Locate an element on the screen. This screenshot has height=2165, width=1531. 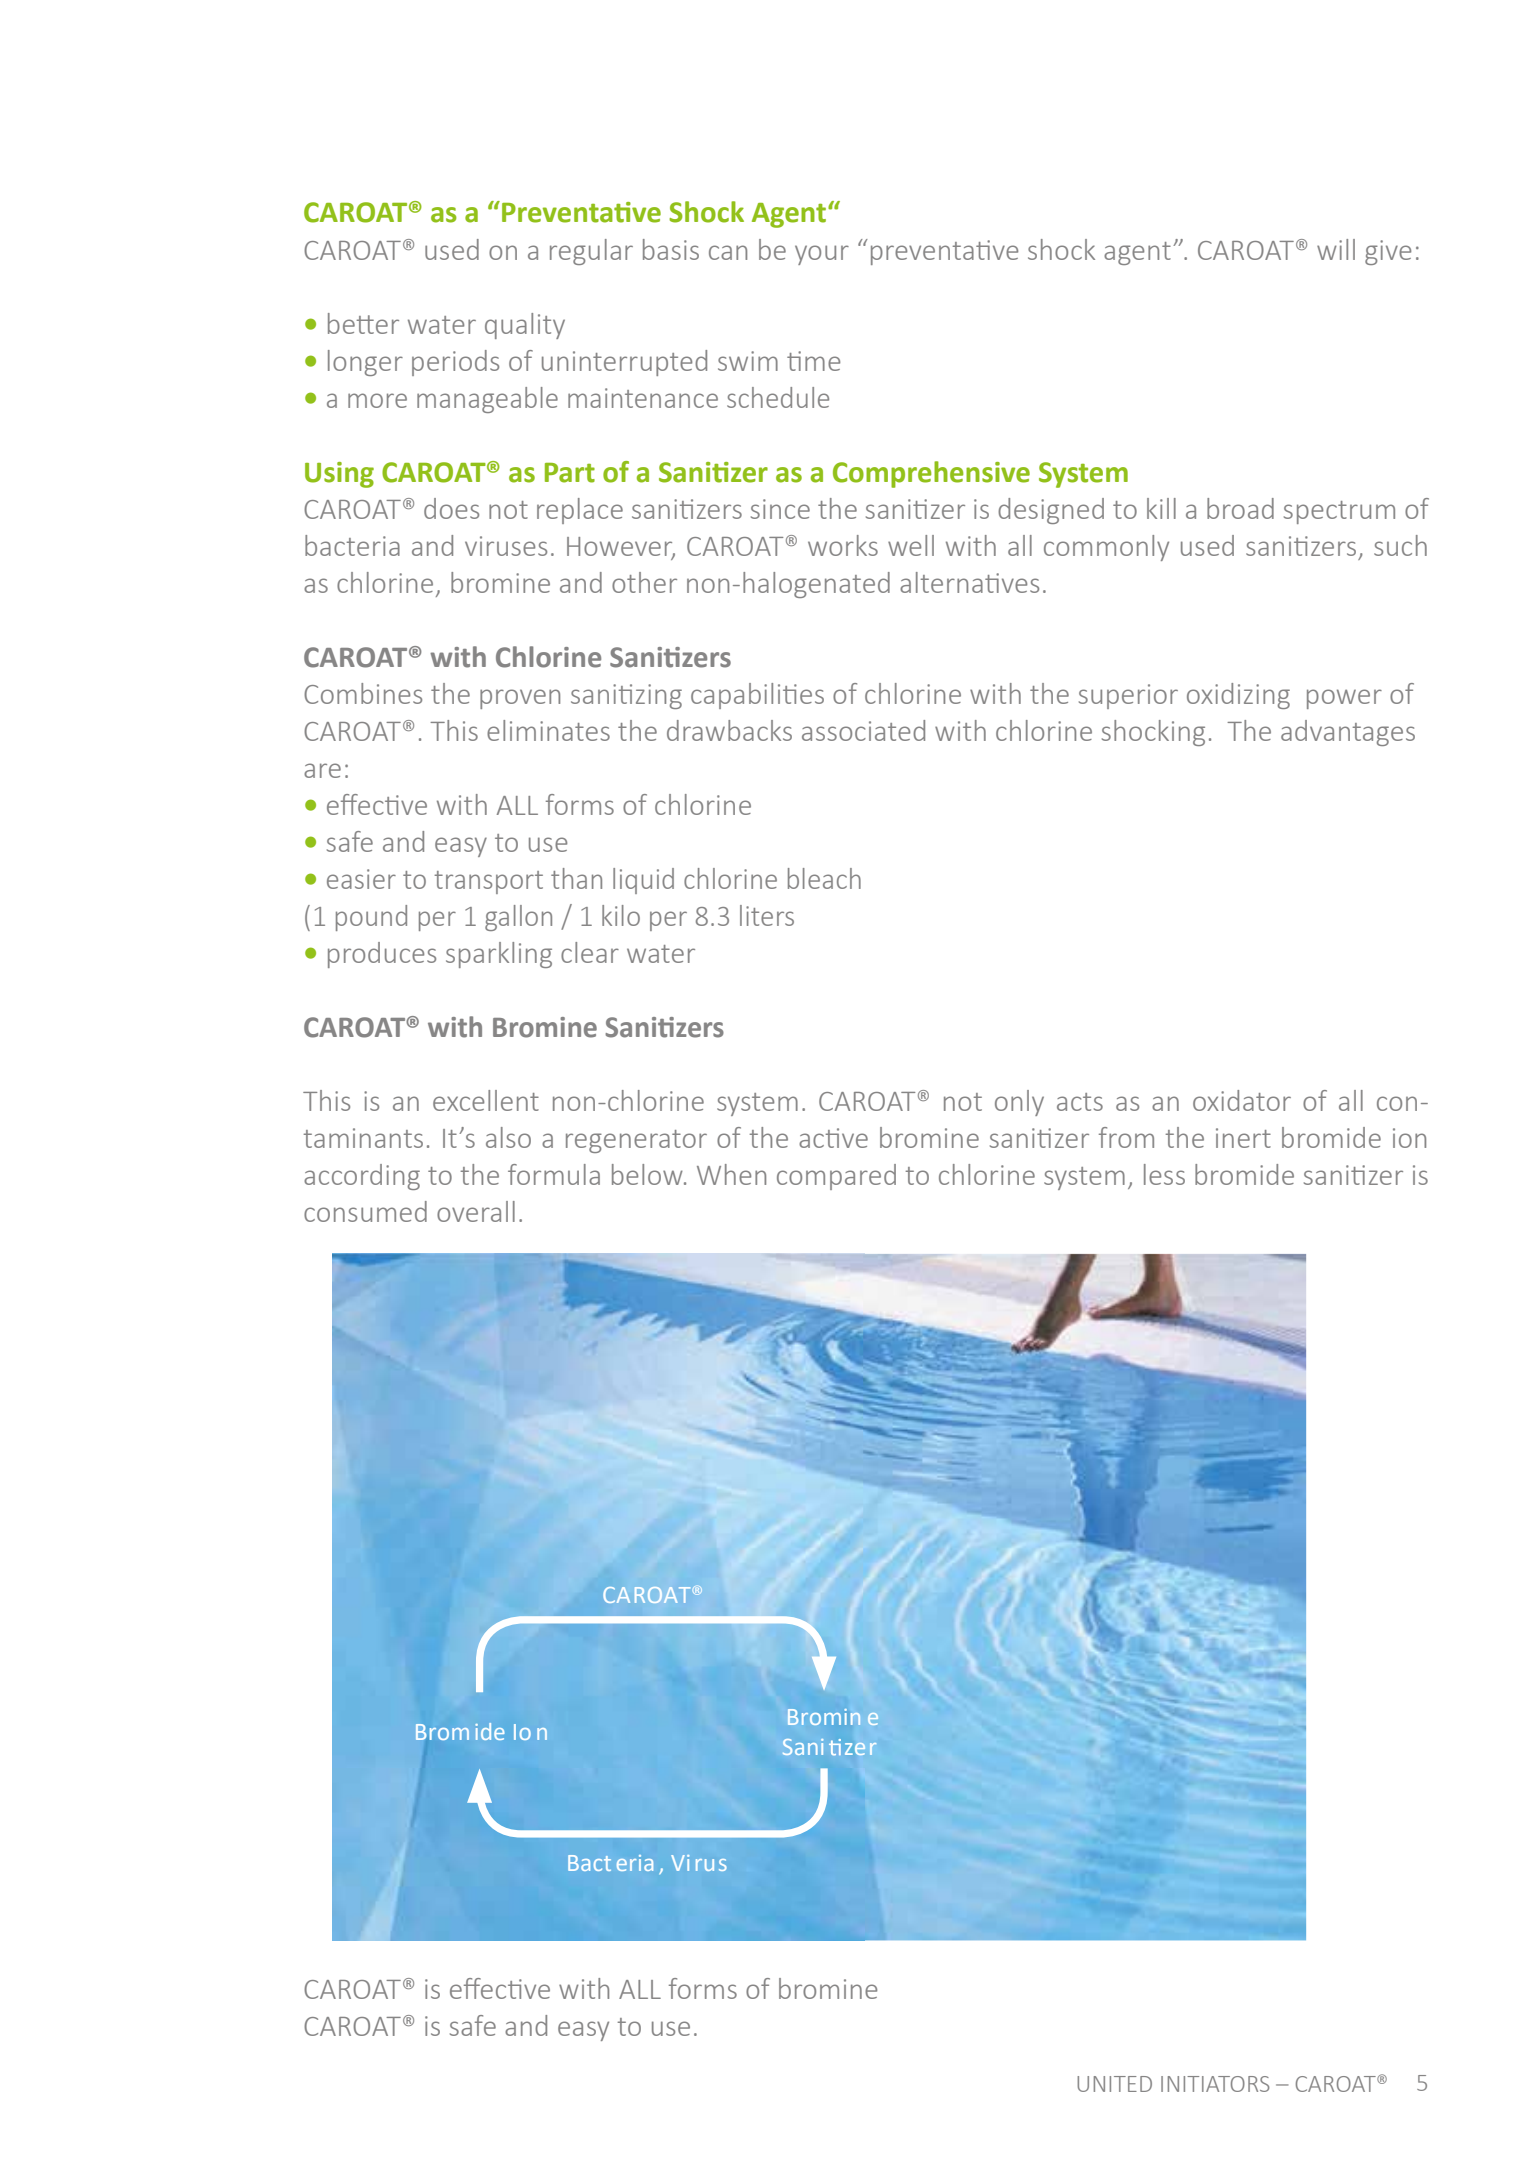
UNITED is located at coordinates (1114, 2084).
